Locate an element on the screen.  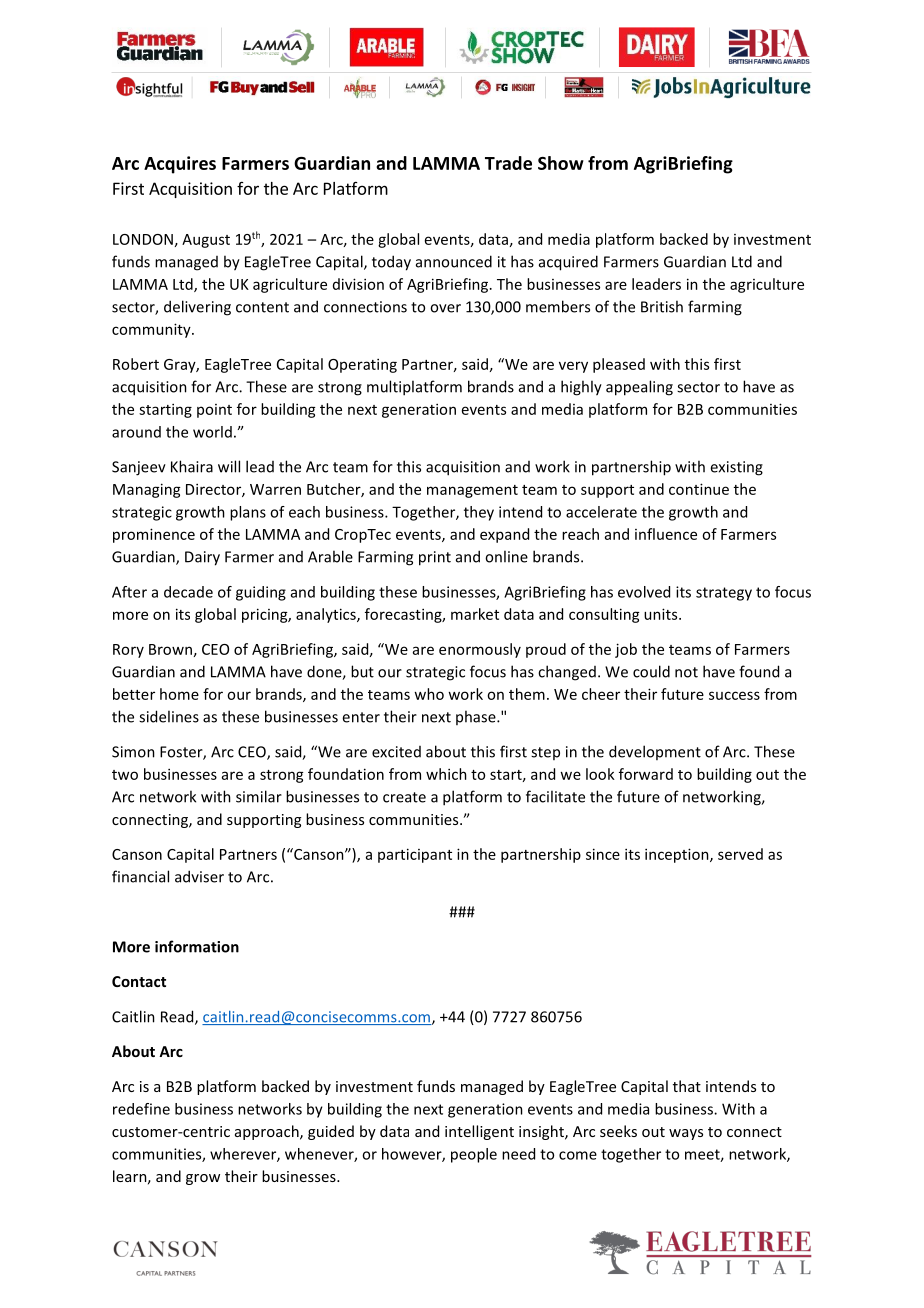
Show is located at coordinates (561, 163).
